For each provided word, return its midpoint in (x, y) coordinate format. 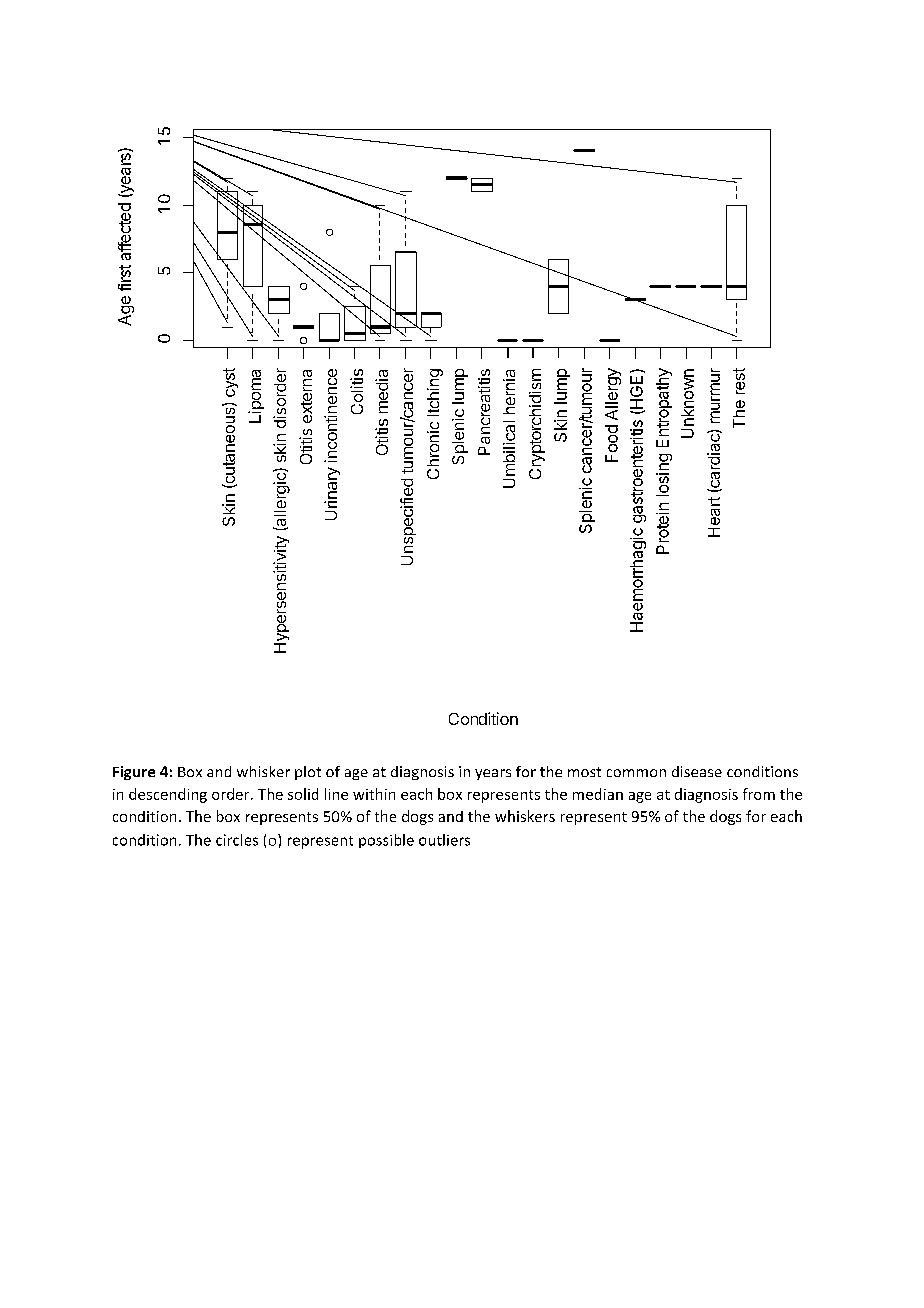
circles (237, 840)
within (374, 794)
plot (308, 773)
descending (168, 795)
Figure (134, 773)
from (759, 794)
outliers (444, 840)
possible (386, 841)
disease (697, 771)
